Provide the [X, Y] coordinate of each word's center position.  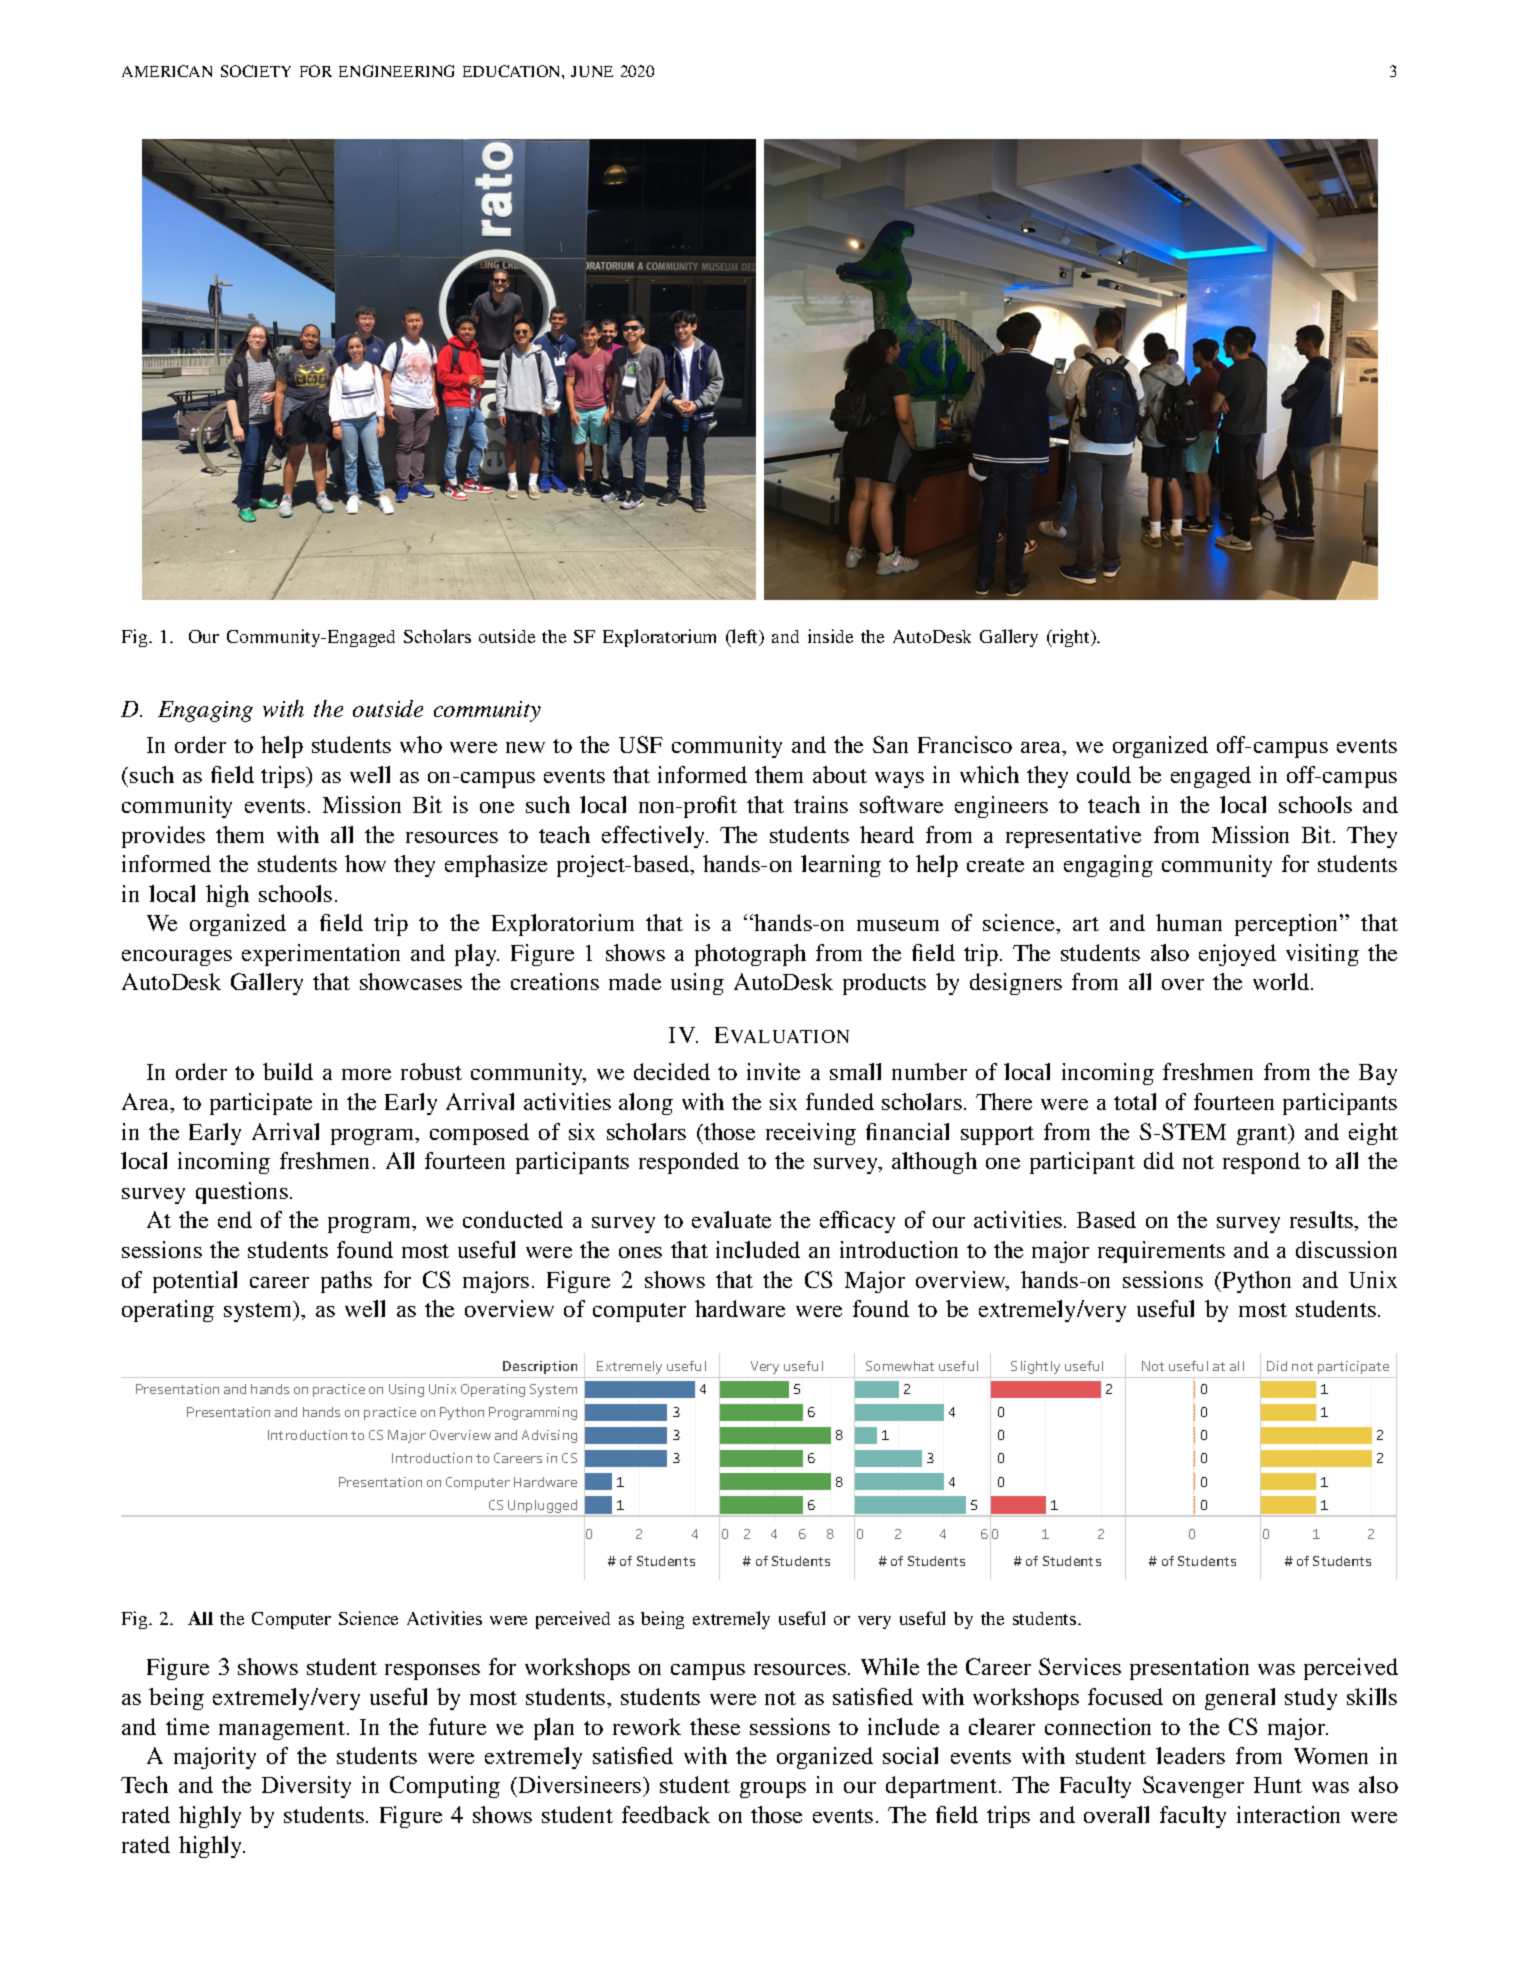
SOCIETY [256, 71]
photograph [750, 955]
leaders [1190, 1755]
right [1071, 638]
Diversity [306, 1787]
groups [773, 1790]
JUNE [592, 71]
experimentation [321, 955]
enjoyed [1237, 955]
